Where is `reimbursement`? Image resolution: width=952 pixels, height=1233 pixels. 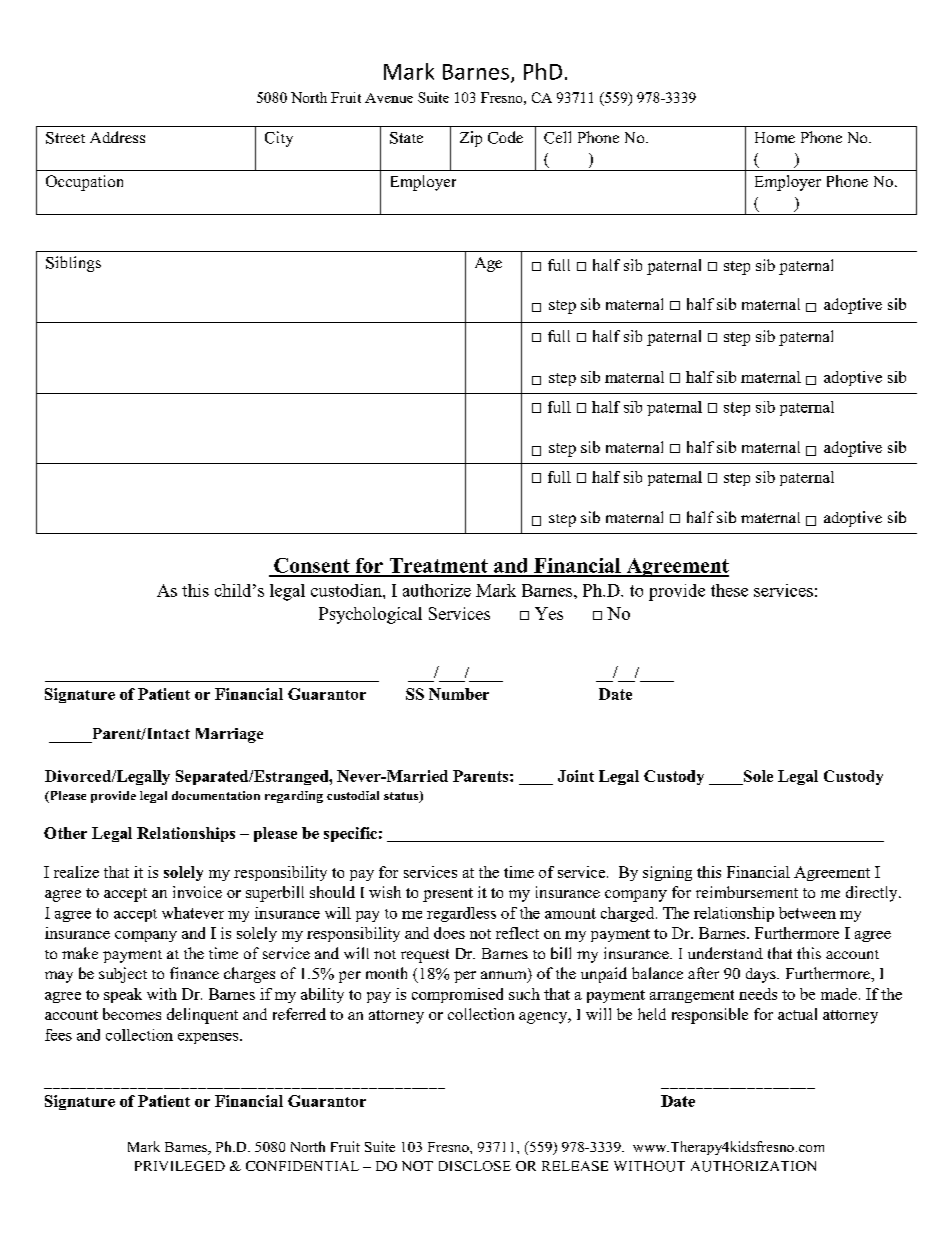 reimbursement is located at coordinates (747, 892).
